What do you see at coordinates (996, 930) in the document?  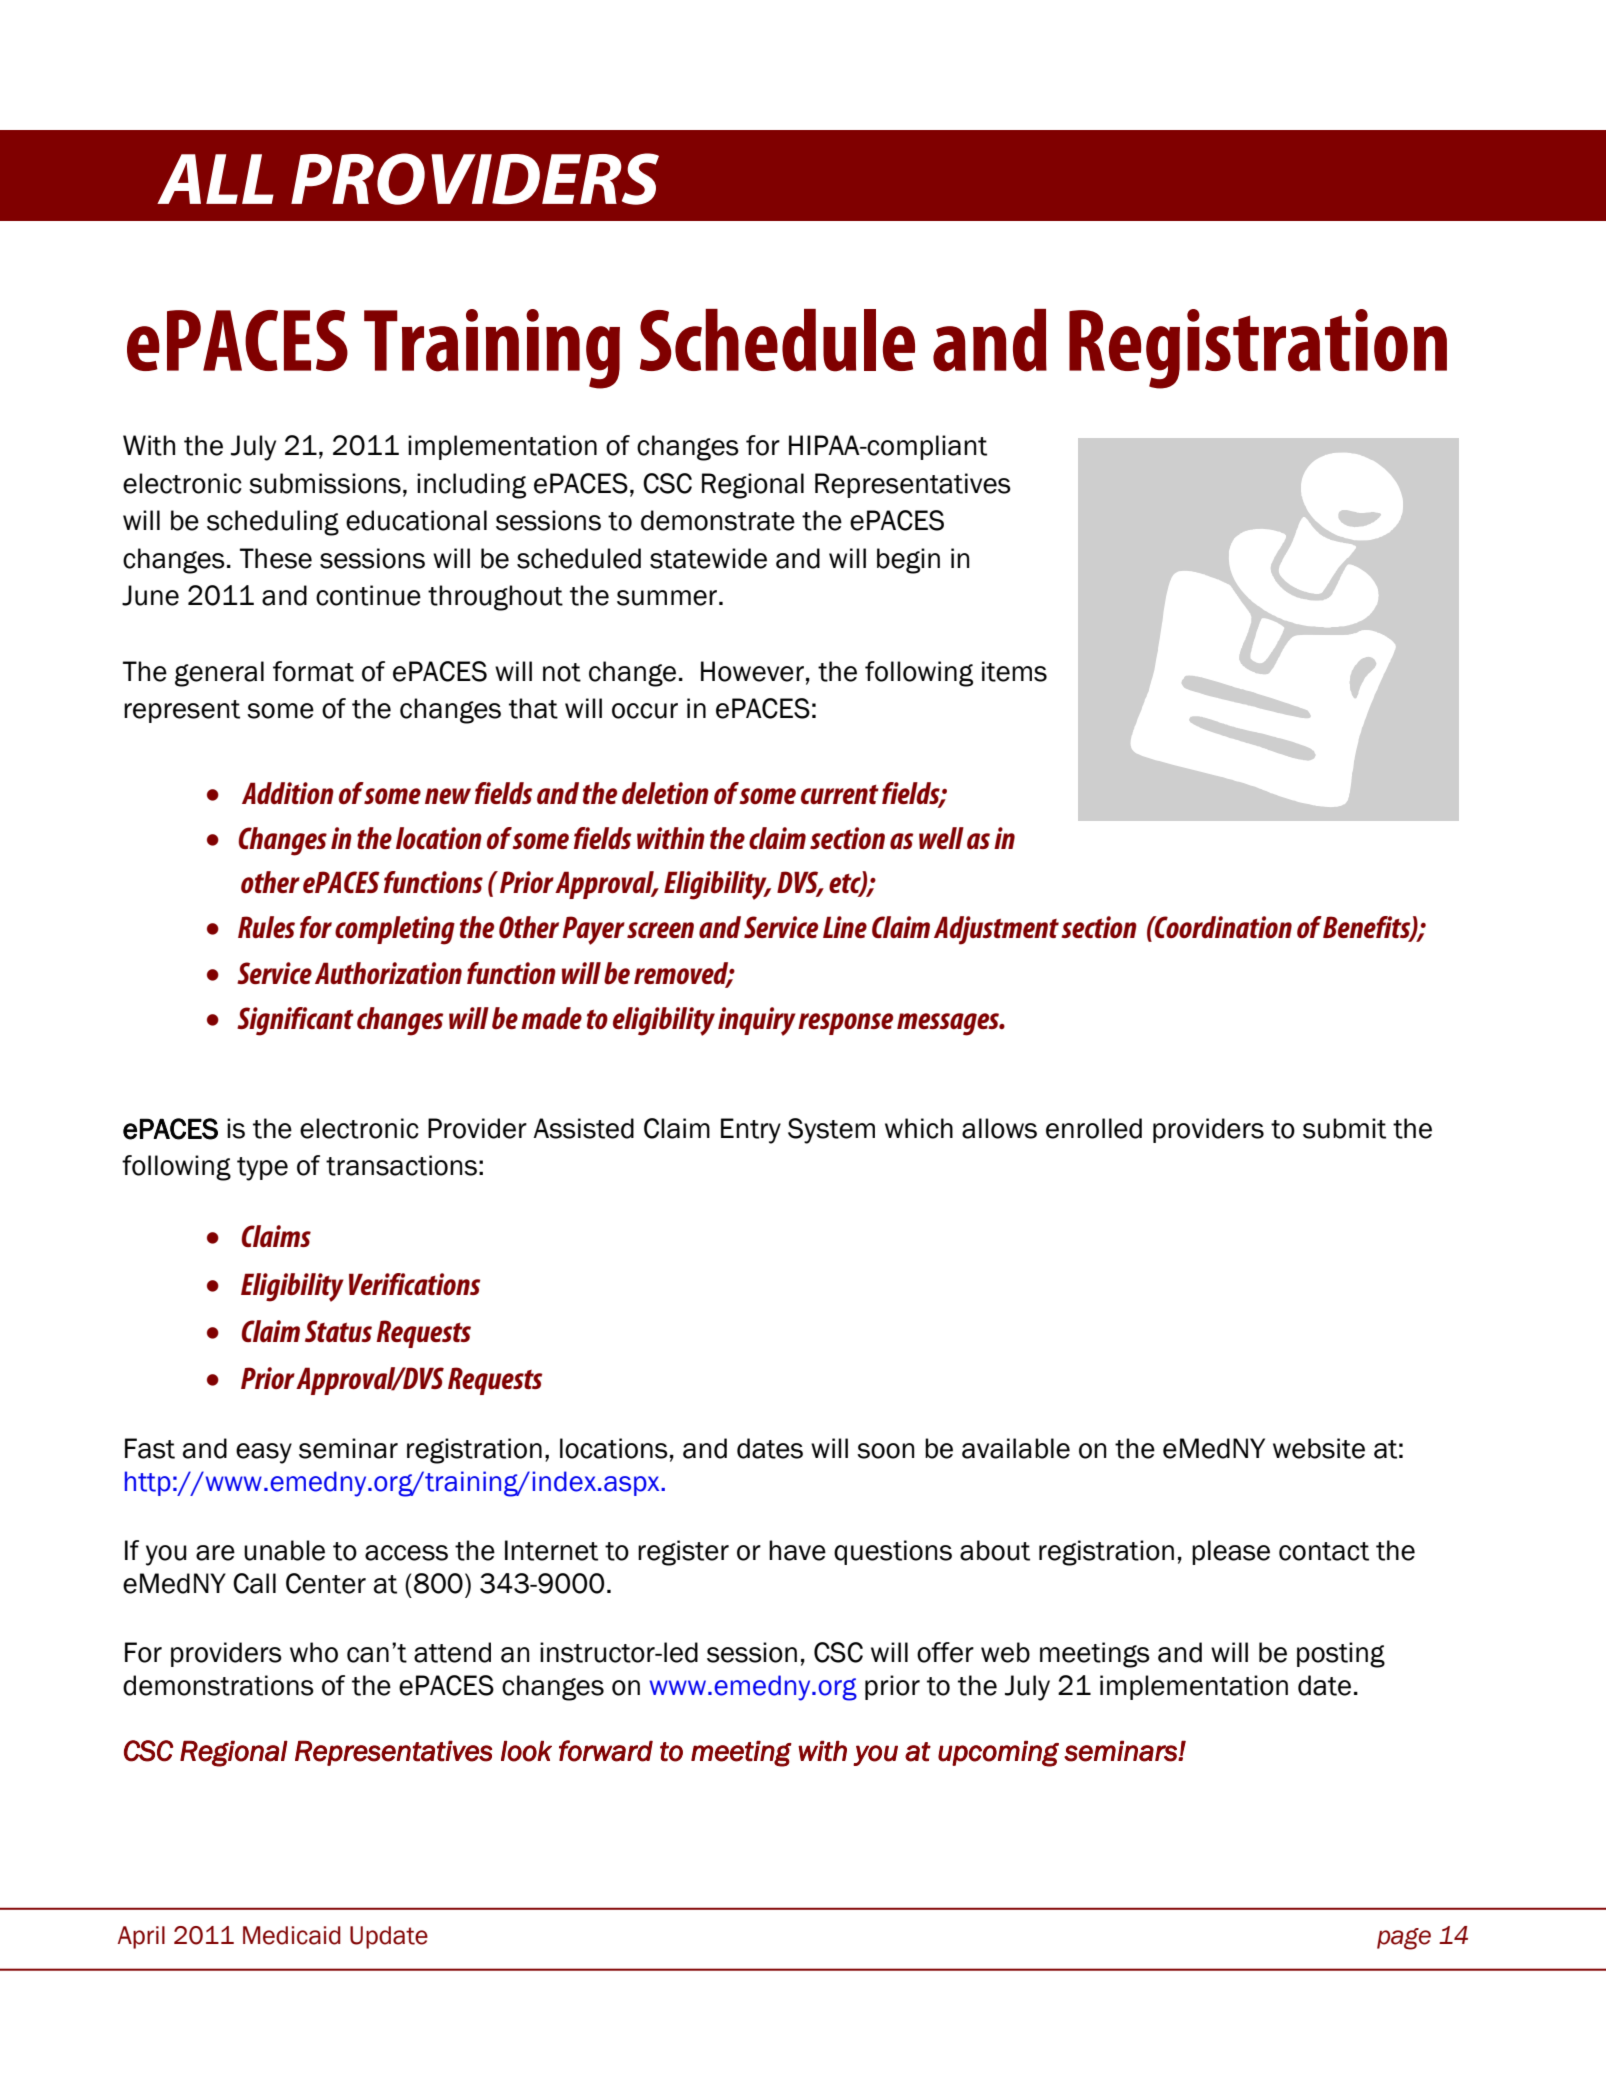 I see `Adjustment` at bounding box center [996, 930].
